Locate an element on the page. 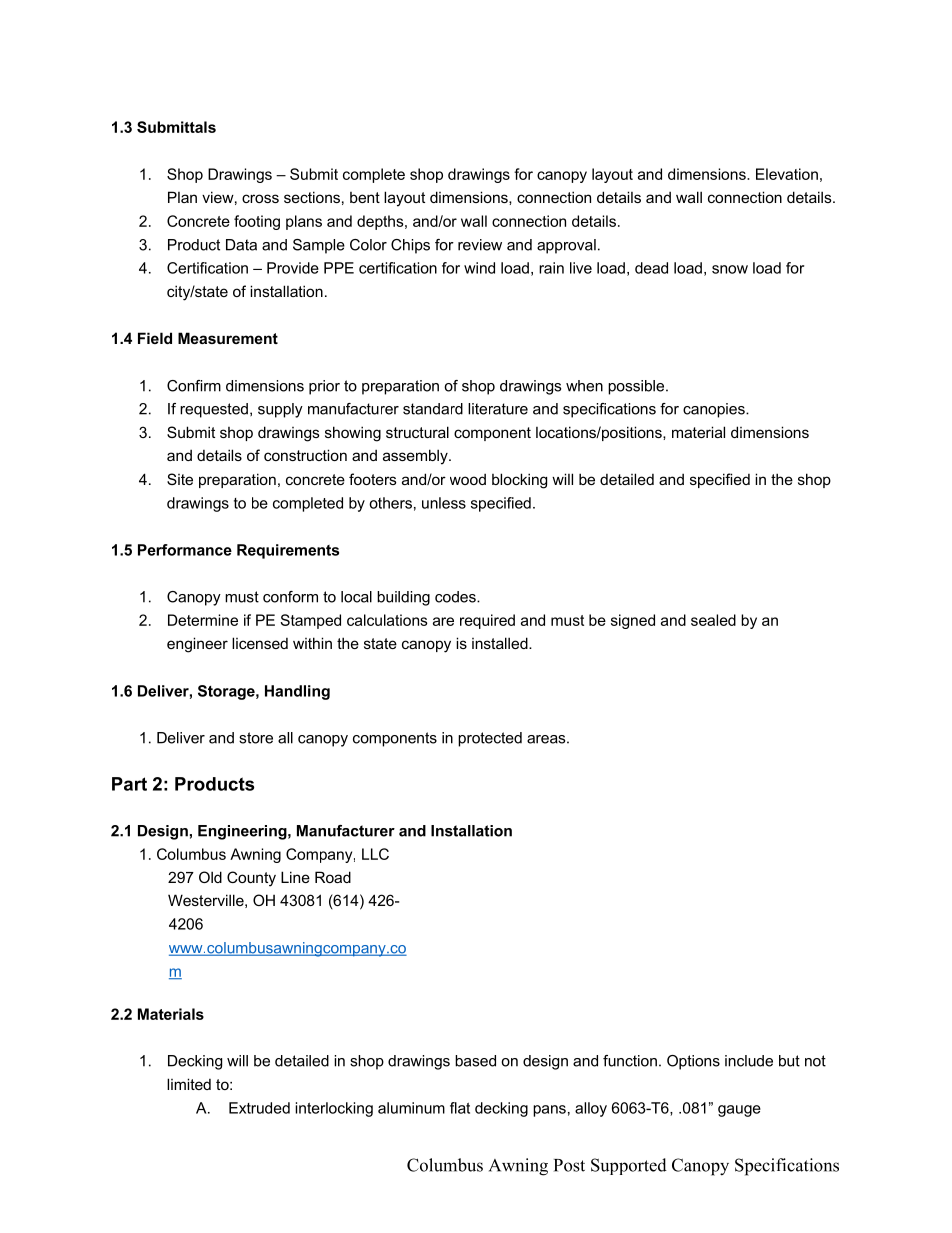  Extruded is located at coordinates (259, 1108).
